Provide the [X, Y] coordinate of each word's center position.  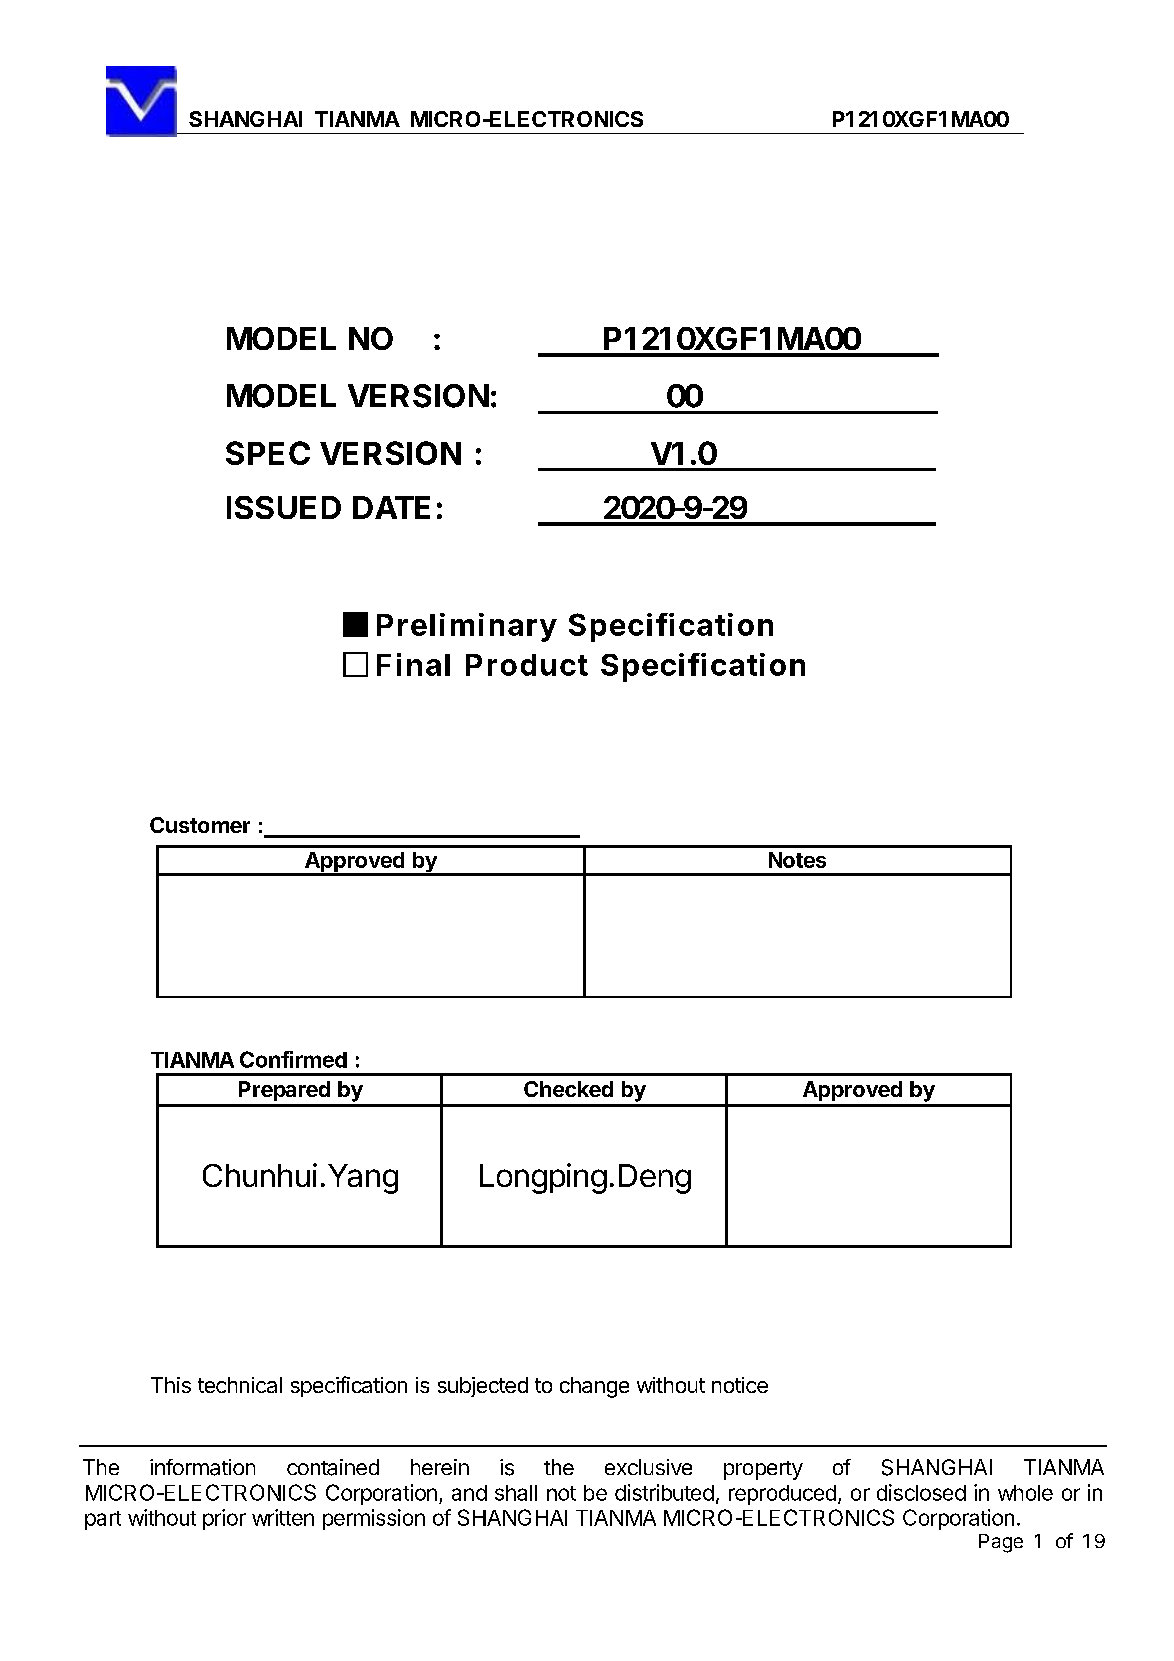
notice [740, 1385]
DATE [391, 507]
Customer [200, 825]
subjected [483, 1387]
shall [516, 1493]
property [763, 1470]
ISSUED [284, 507]
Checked [568, 1089]
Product [527, 665]
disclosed [921, 1492]
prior [224, 1519]
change [594, 1387]
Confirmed [293, 1059]
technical [240, 1385]
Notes [797, 860]
